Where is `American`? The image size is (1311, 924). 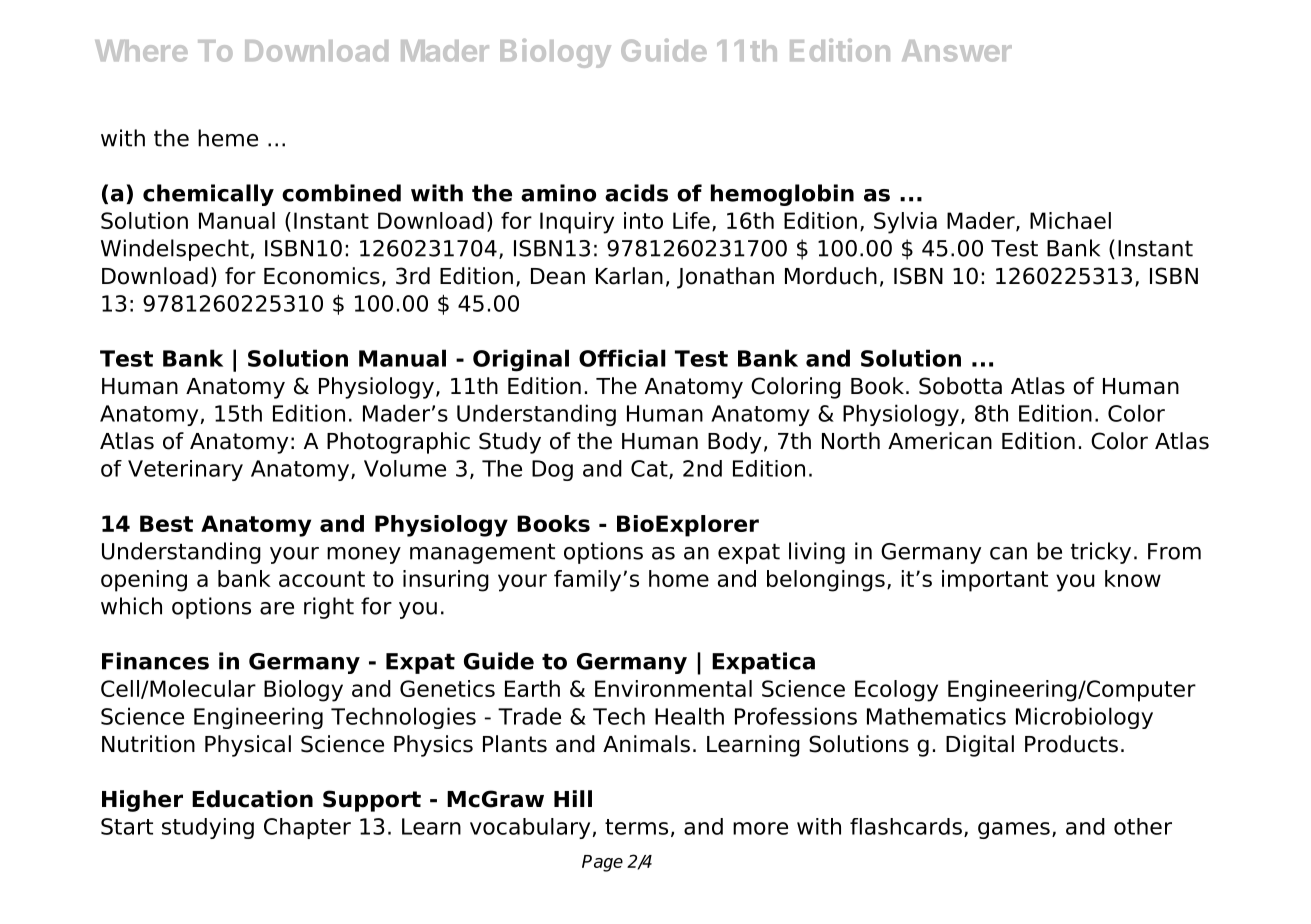
American is located at coordinates (940, 441).
